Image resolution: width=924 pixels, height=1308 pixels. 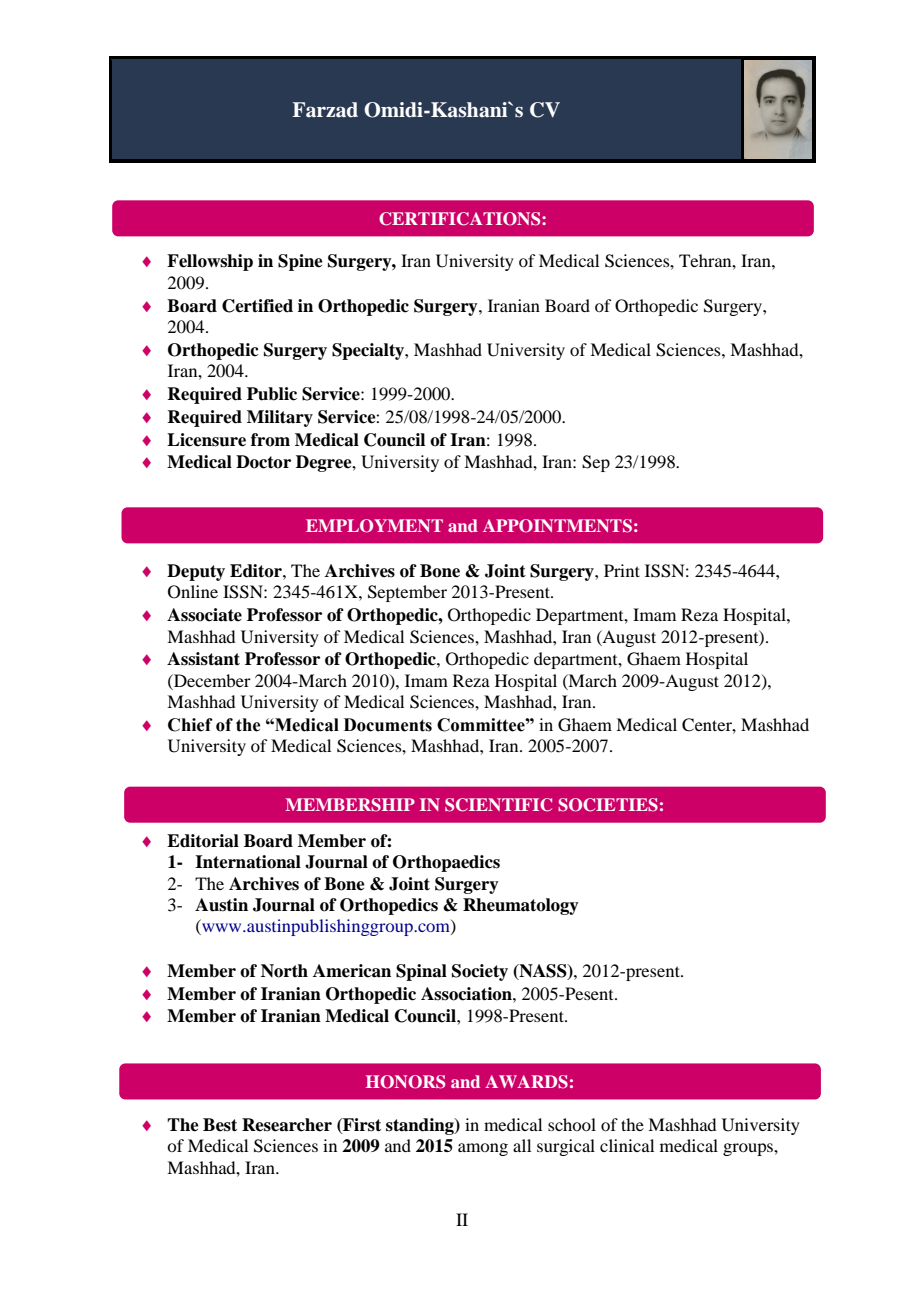 I want to click on APPOINTMENTS, so click(x=557, y=526).
